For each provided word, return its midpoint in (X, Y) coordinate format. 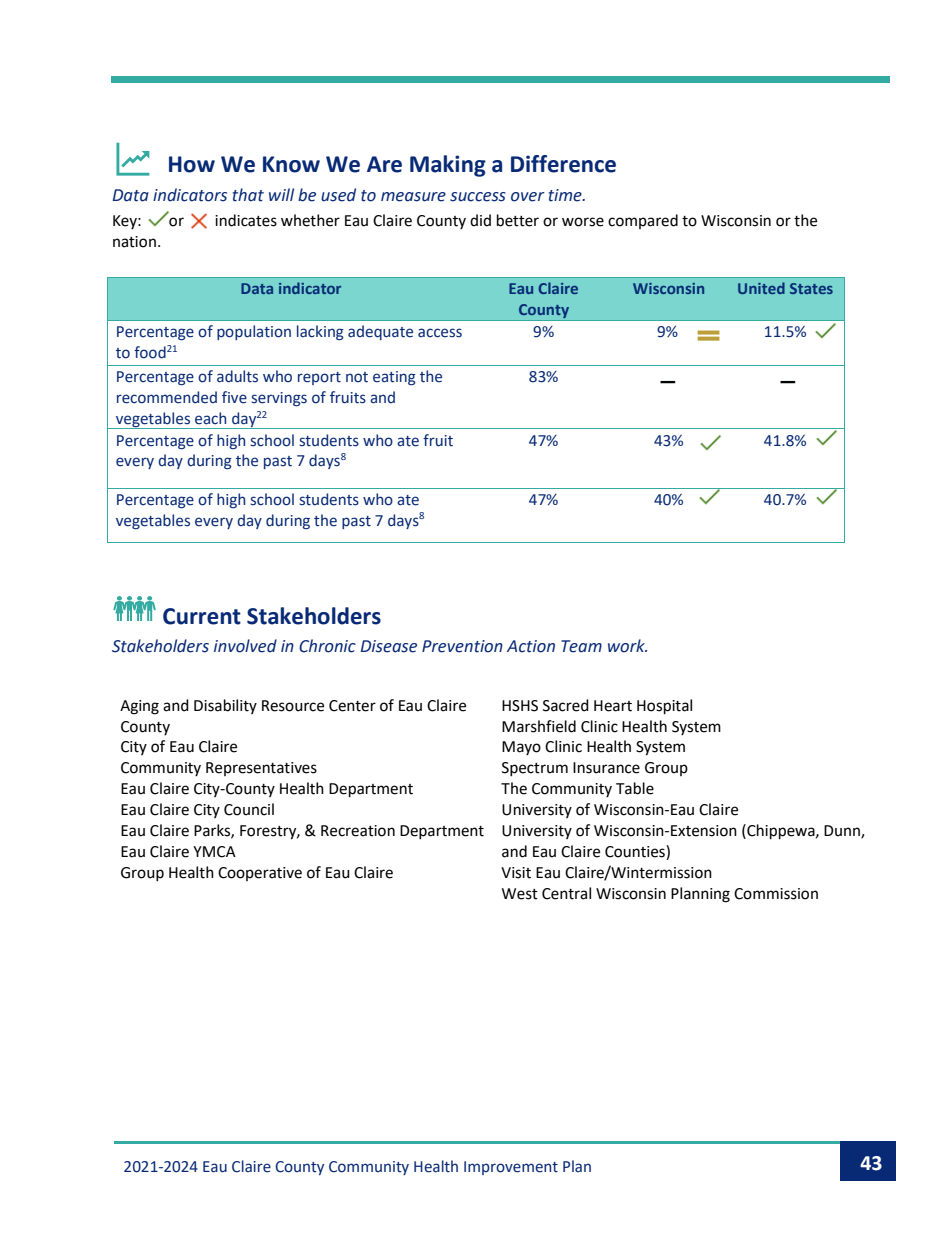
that (248, 195)
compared (643, 221)
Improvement (511, 1168)
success (478, 197)
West (520, 894)
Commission (776, 894)
